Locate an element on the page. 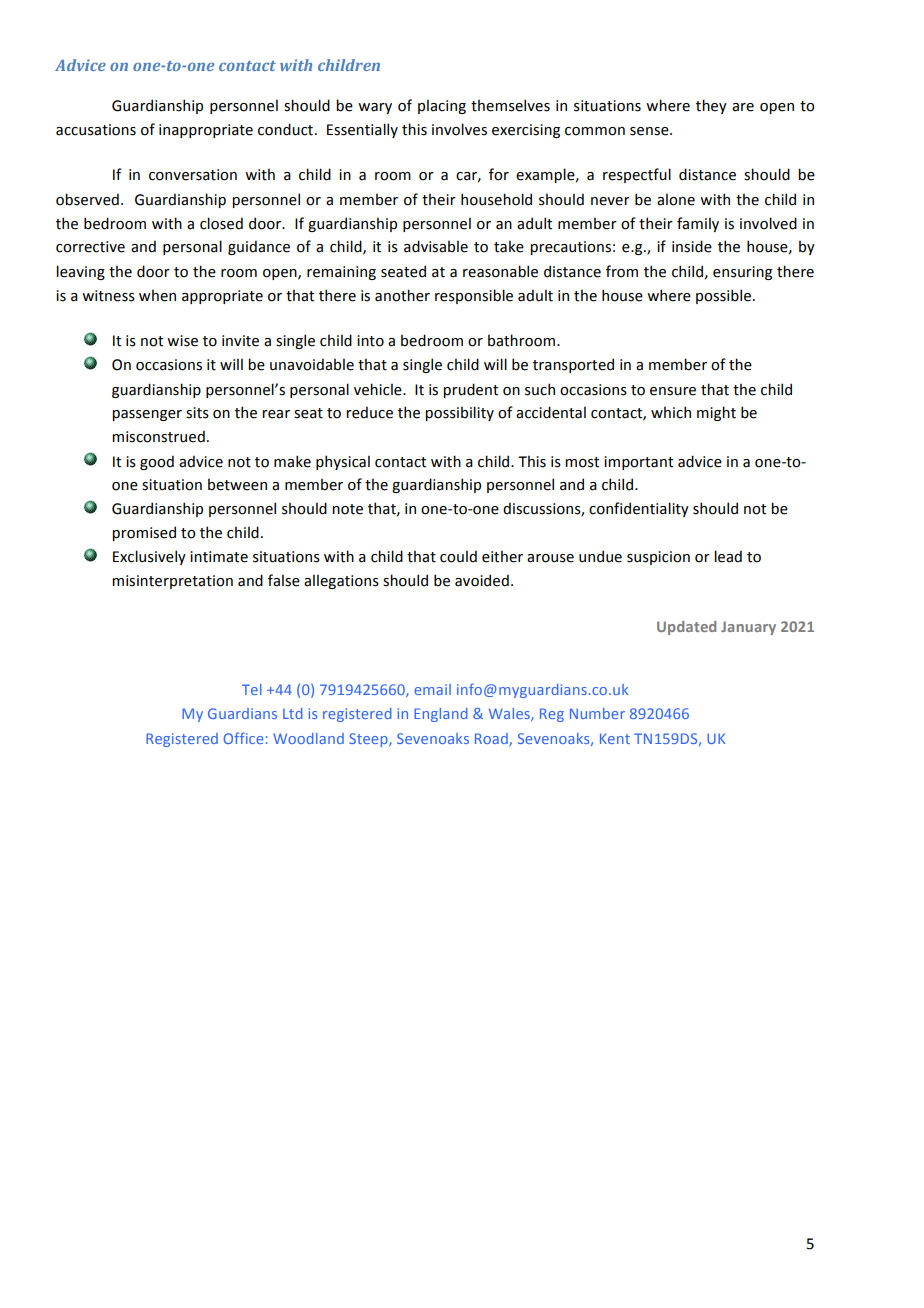  passenger is located at coordinates (147, 415).
